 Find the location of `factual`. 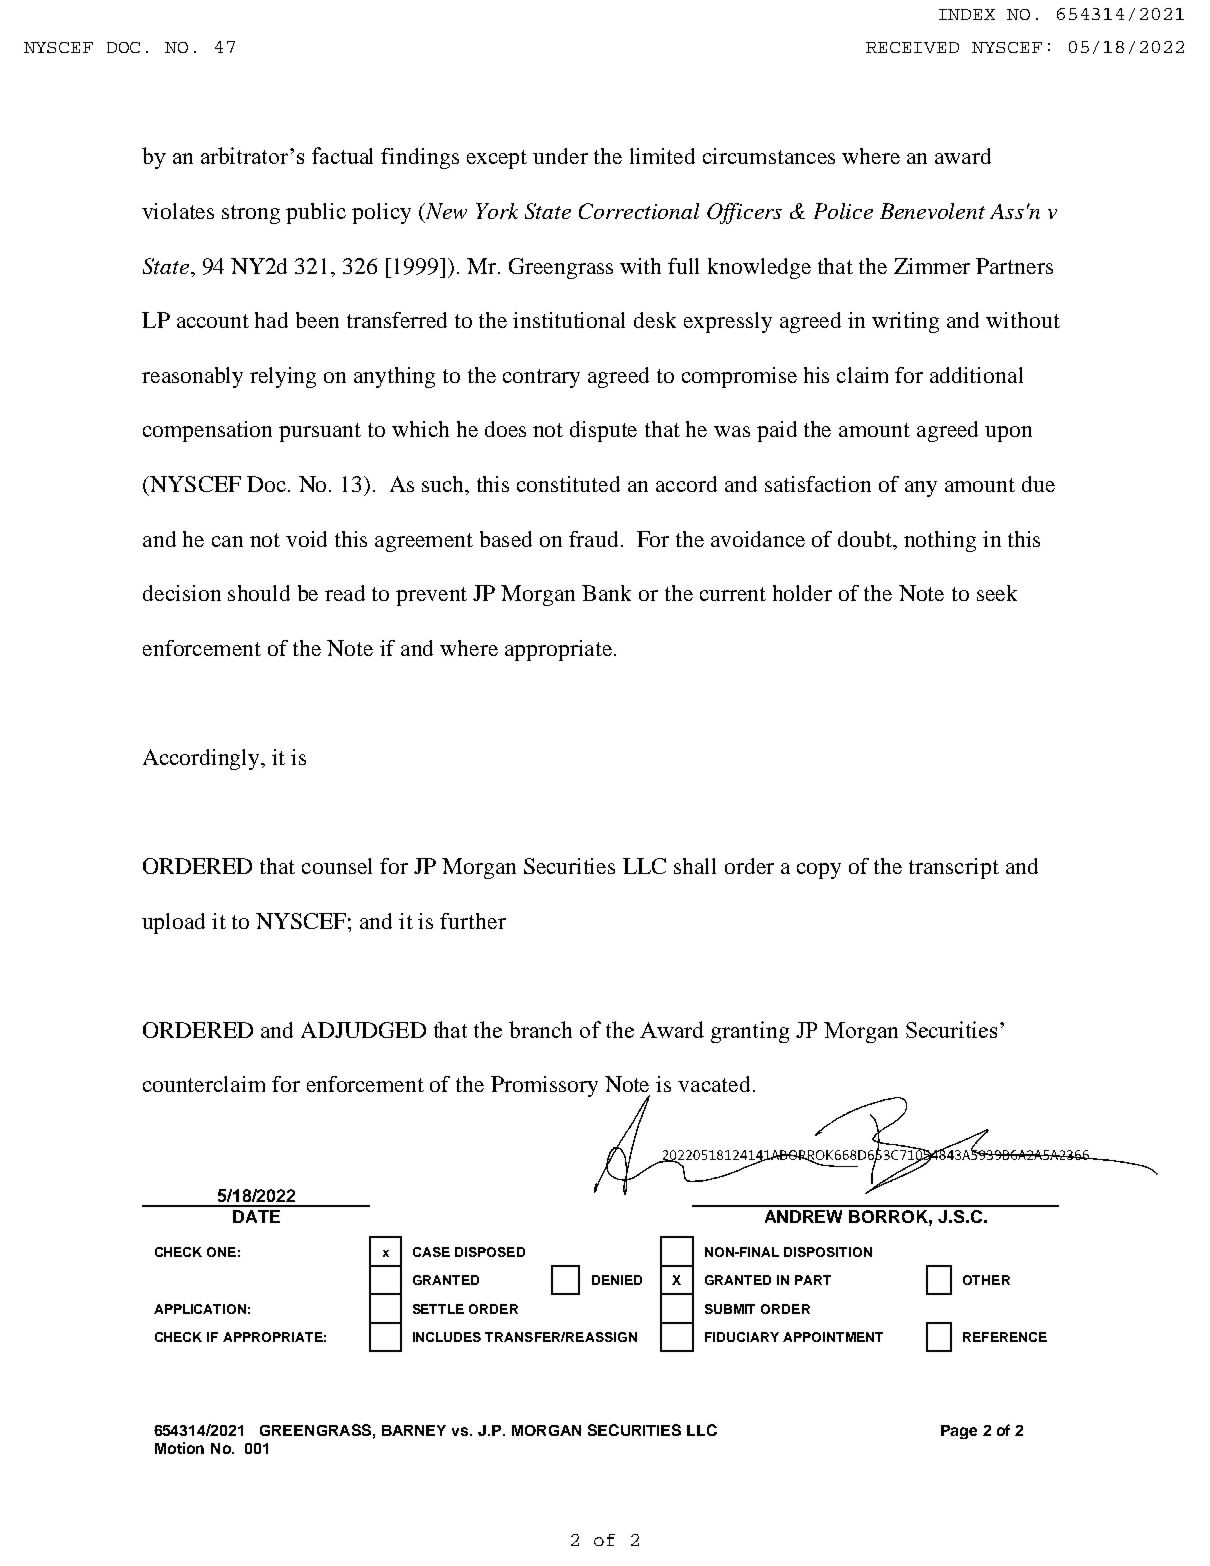

factual is located at coordinates (342, 155).
